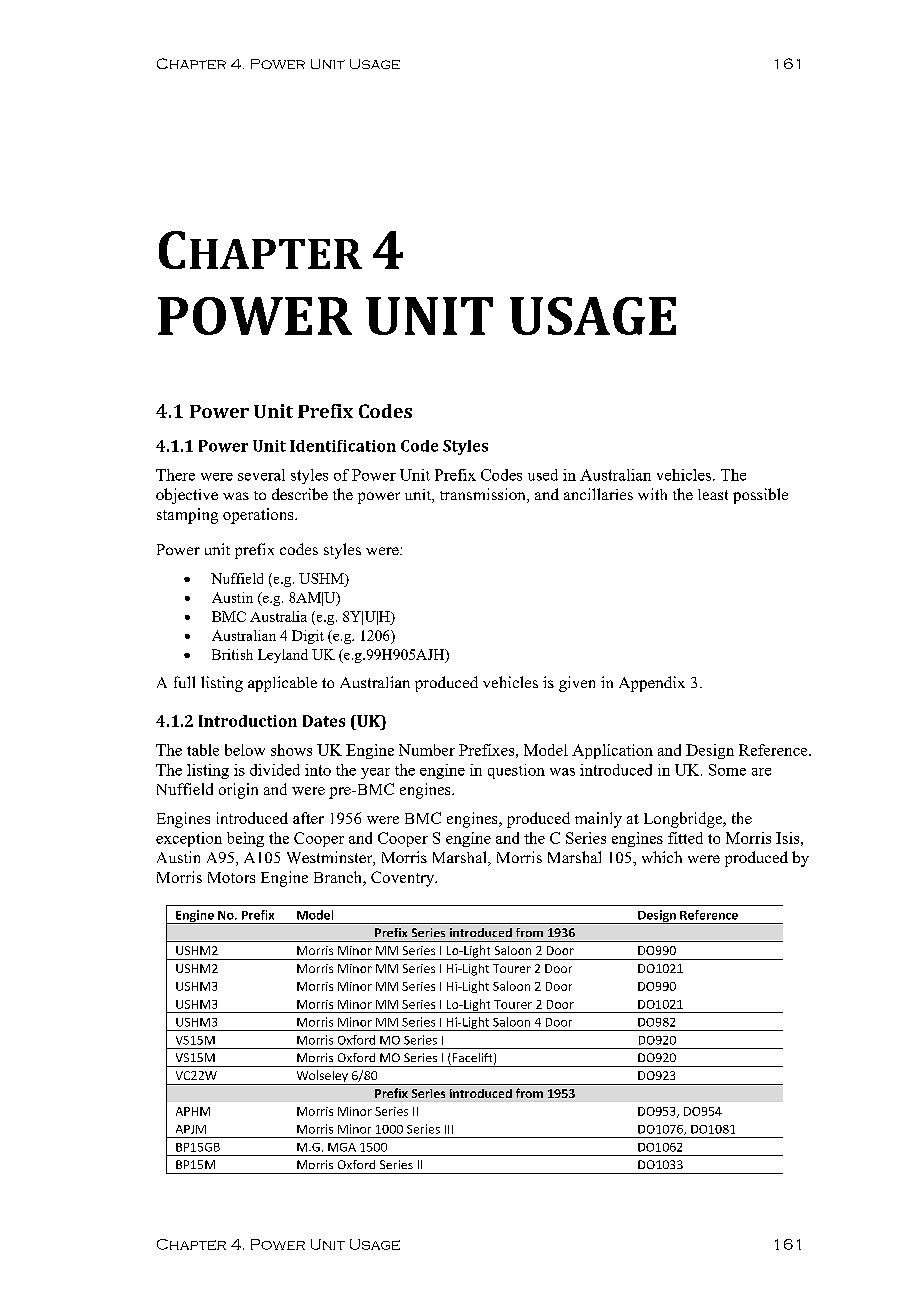 The image size is (924, 1308). What do you see at coordinates (342, 1147) in the screenshot?
I see `MGA` at bounding box center [342, 1147].
